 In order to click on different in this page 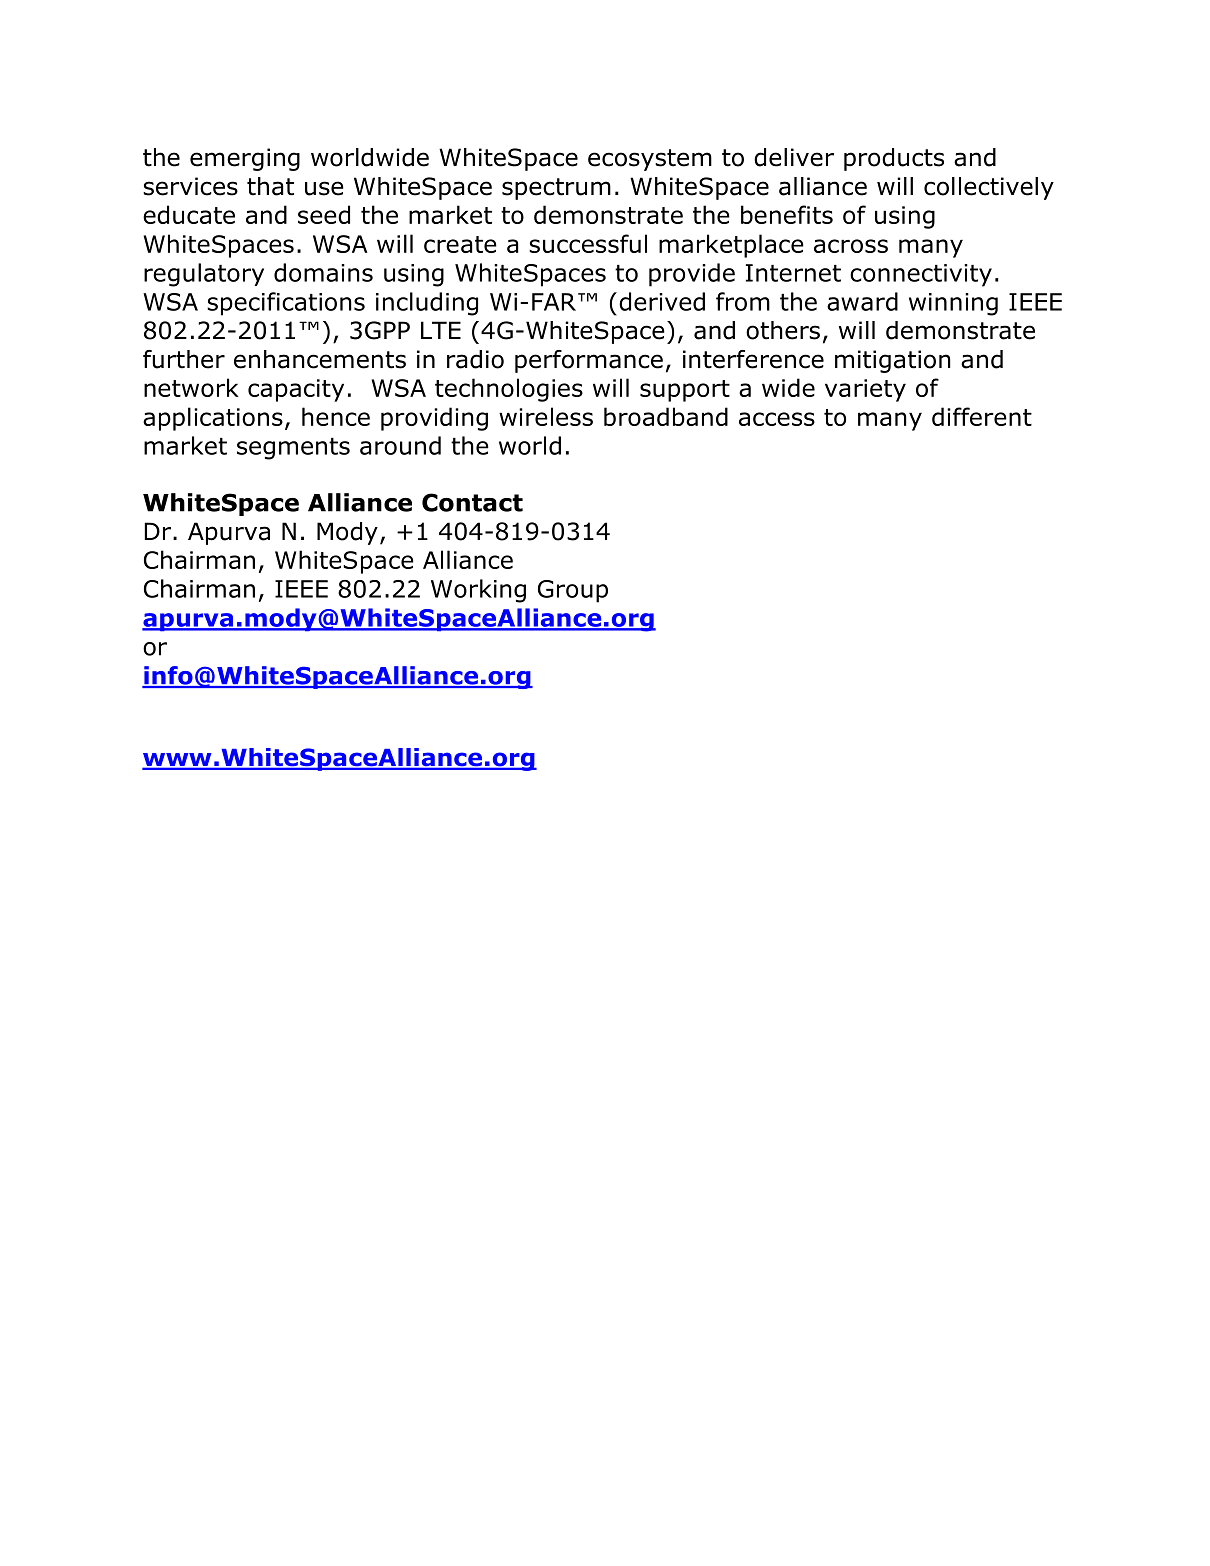, I will do `click(982, 416)`.
